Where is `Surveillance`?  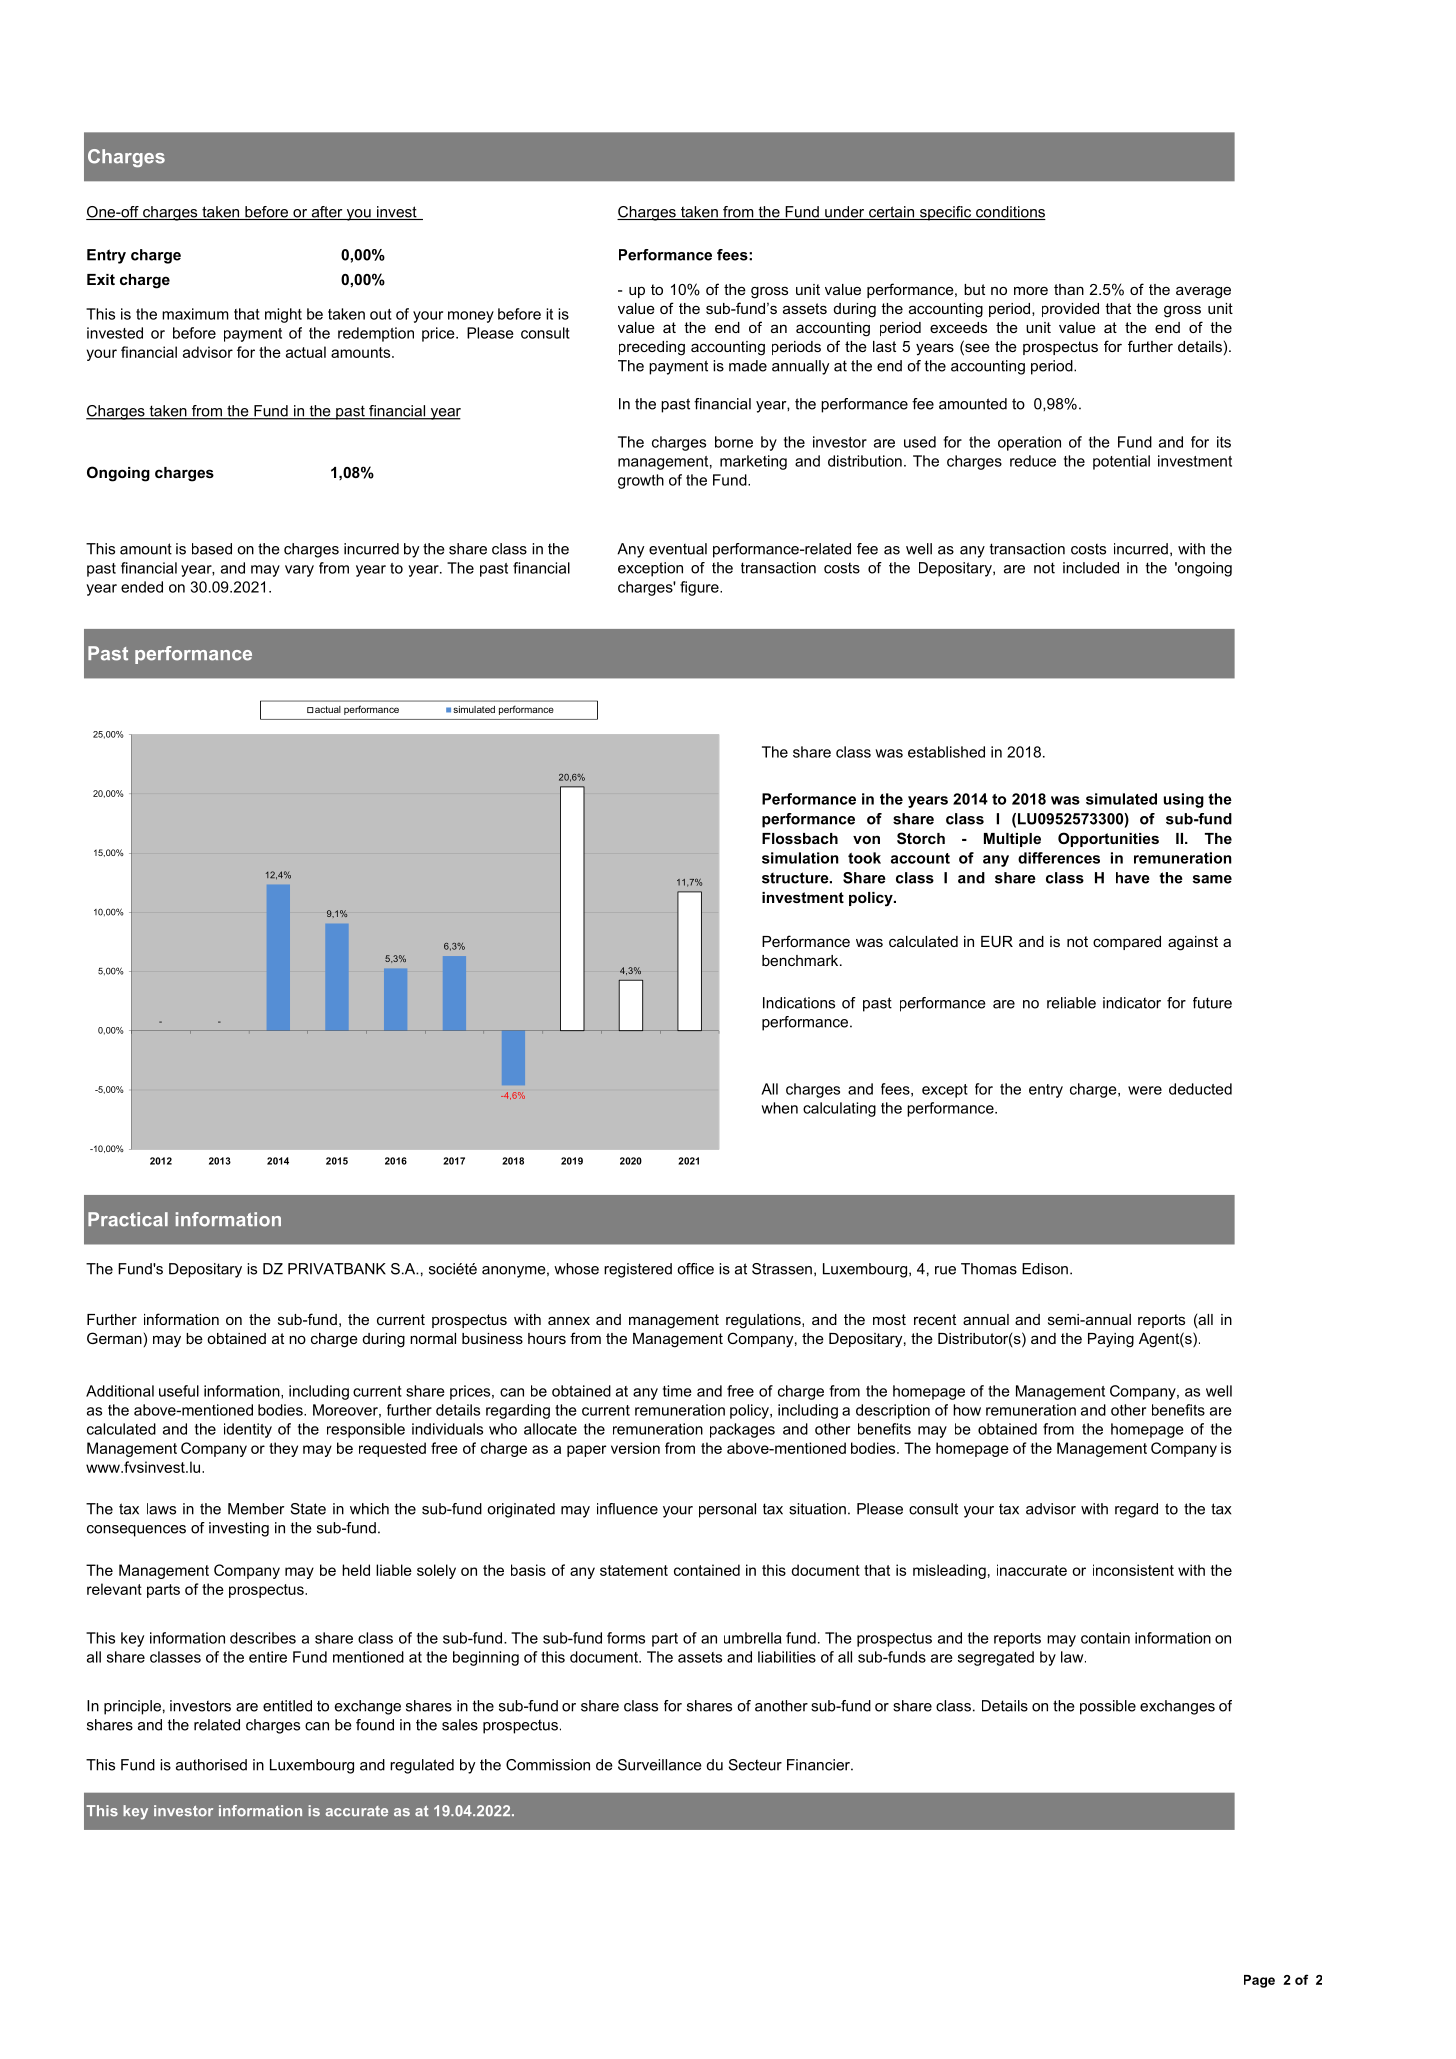 Surveillance is located at coordinates (660, 1765).
